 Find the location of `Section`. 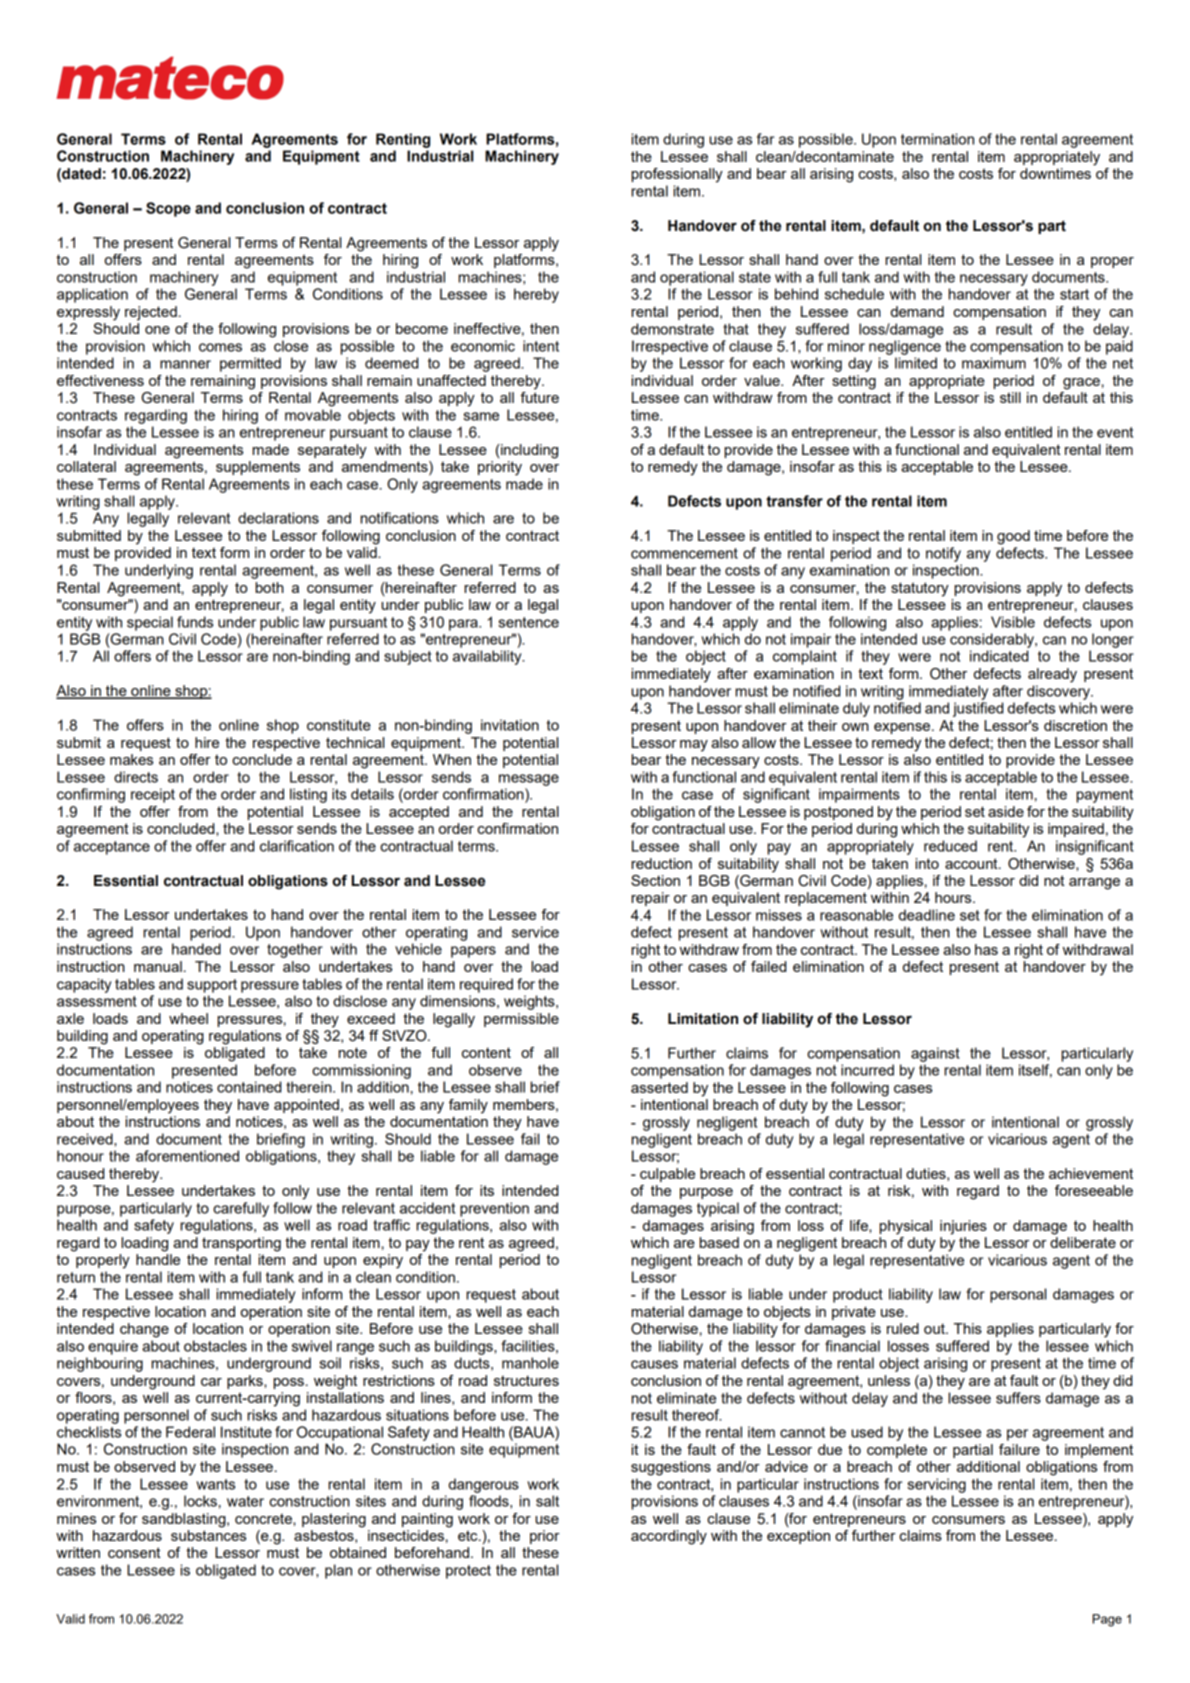

Section is located at coordinates (655, 880).
